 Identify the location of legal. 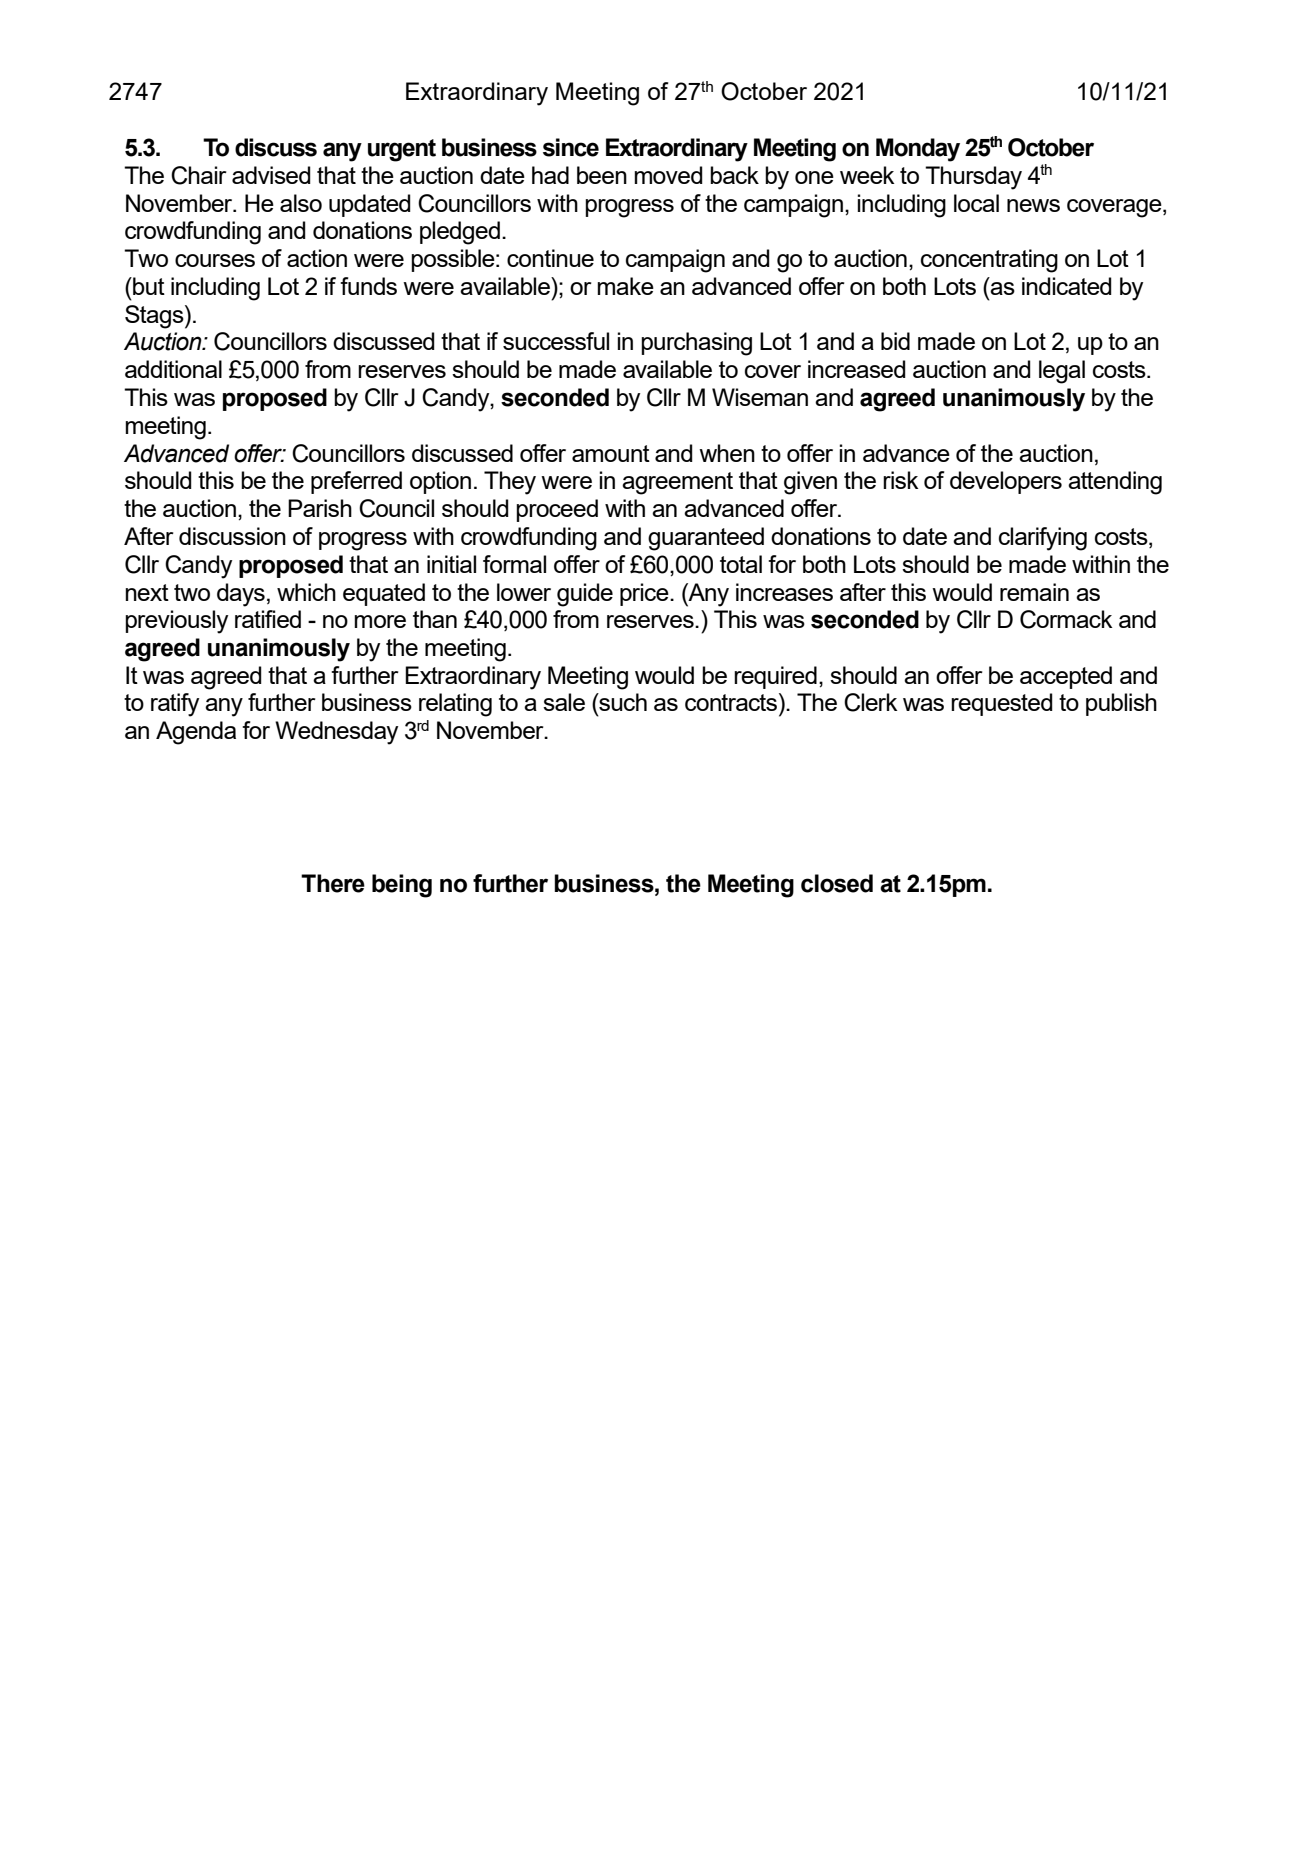
(1062, 372).
